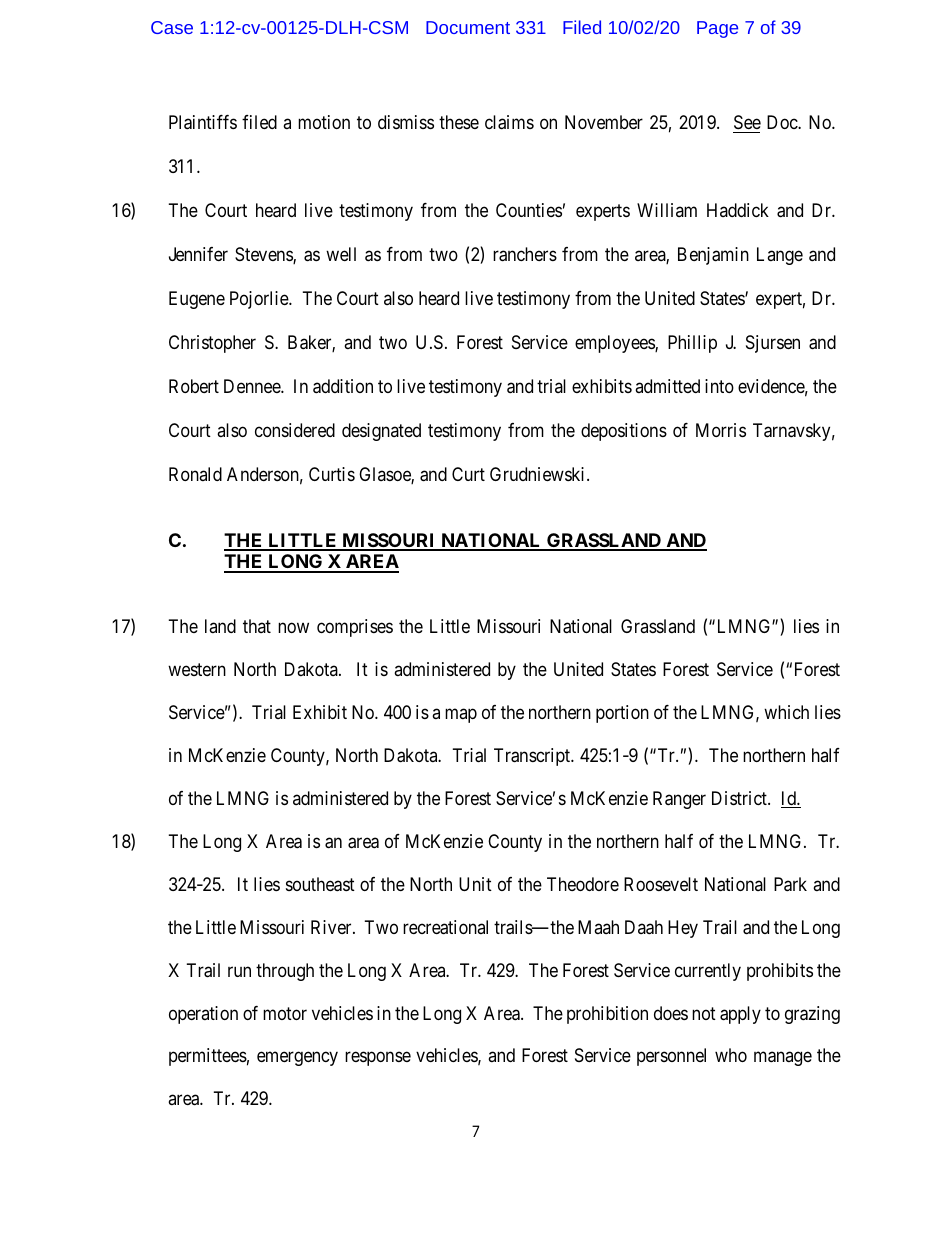 The width and height of the screenshot is (952, 1233). Describe the element at coordinates (468, 27) in the screenshot. I see `Document` at that location.
